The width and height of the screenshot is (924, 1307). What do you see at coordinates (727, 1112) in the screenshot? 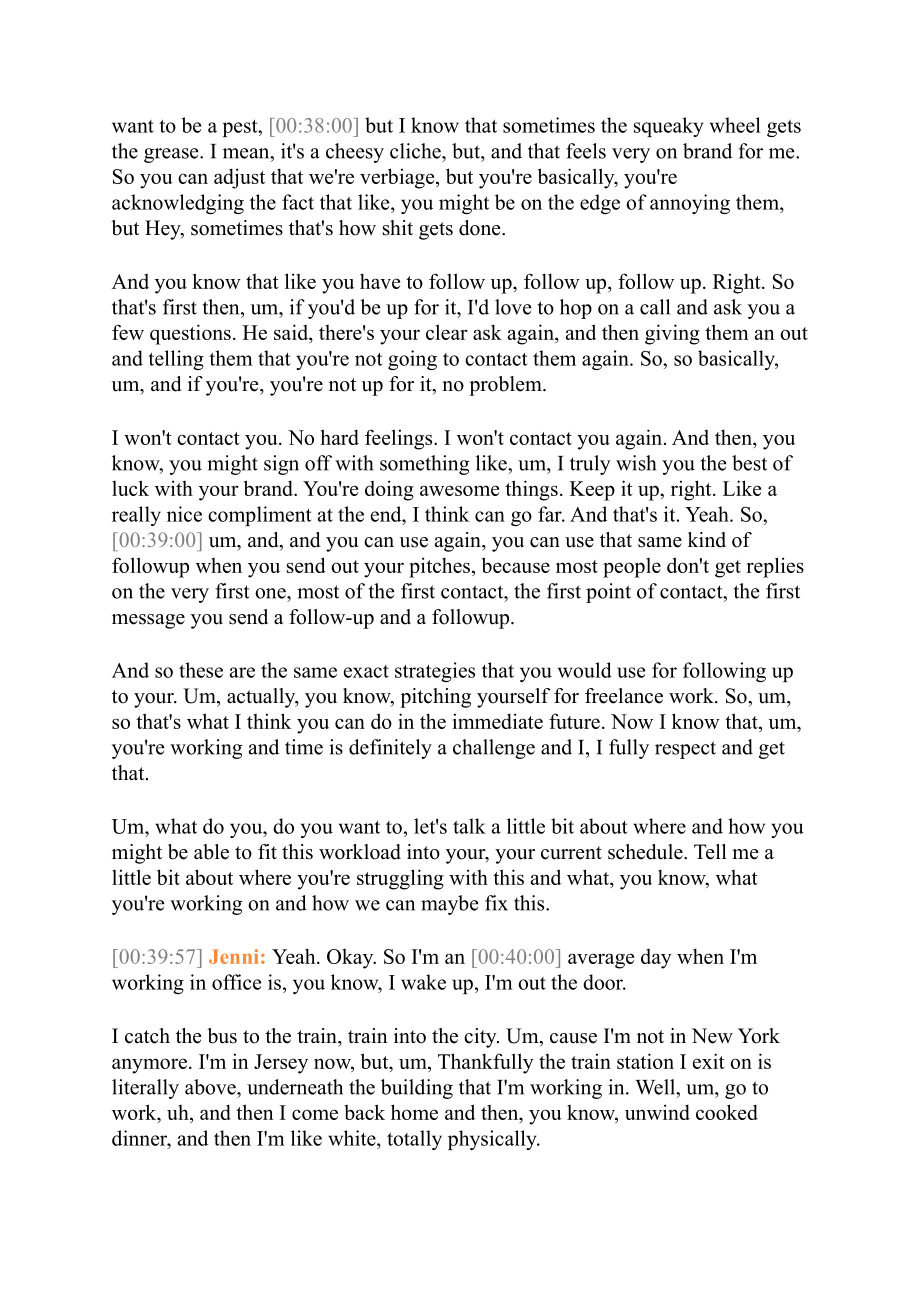
I see `cooked` at bounding box center [727, 1112].
